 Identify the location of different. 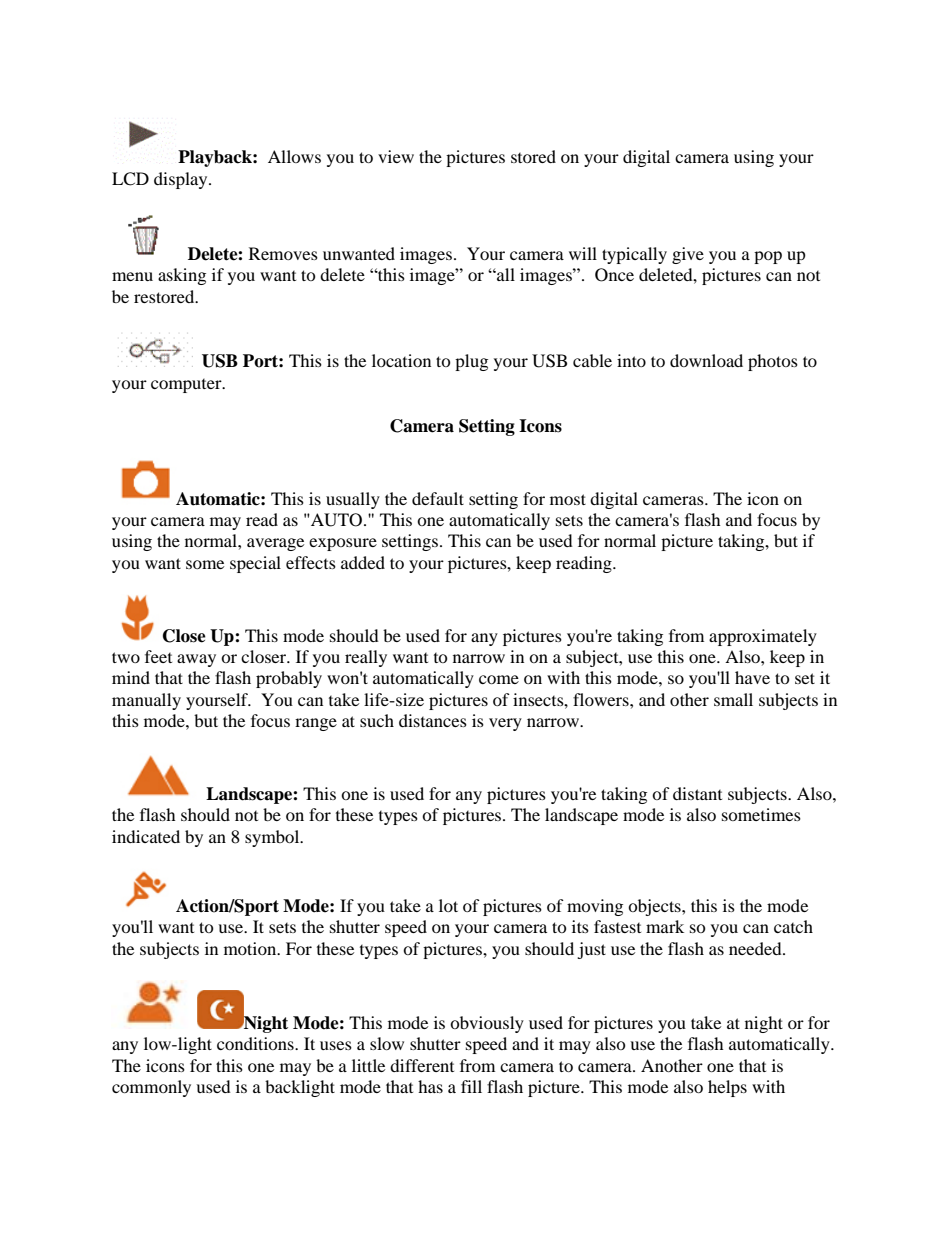
(422, 1065).
